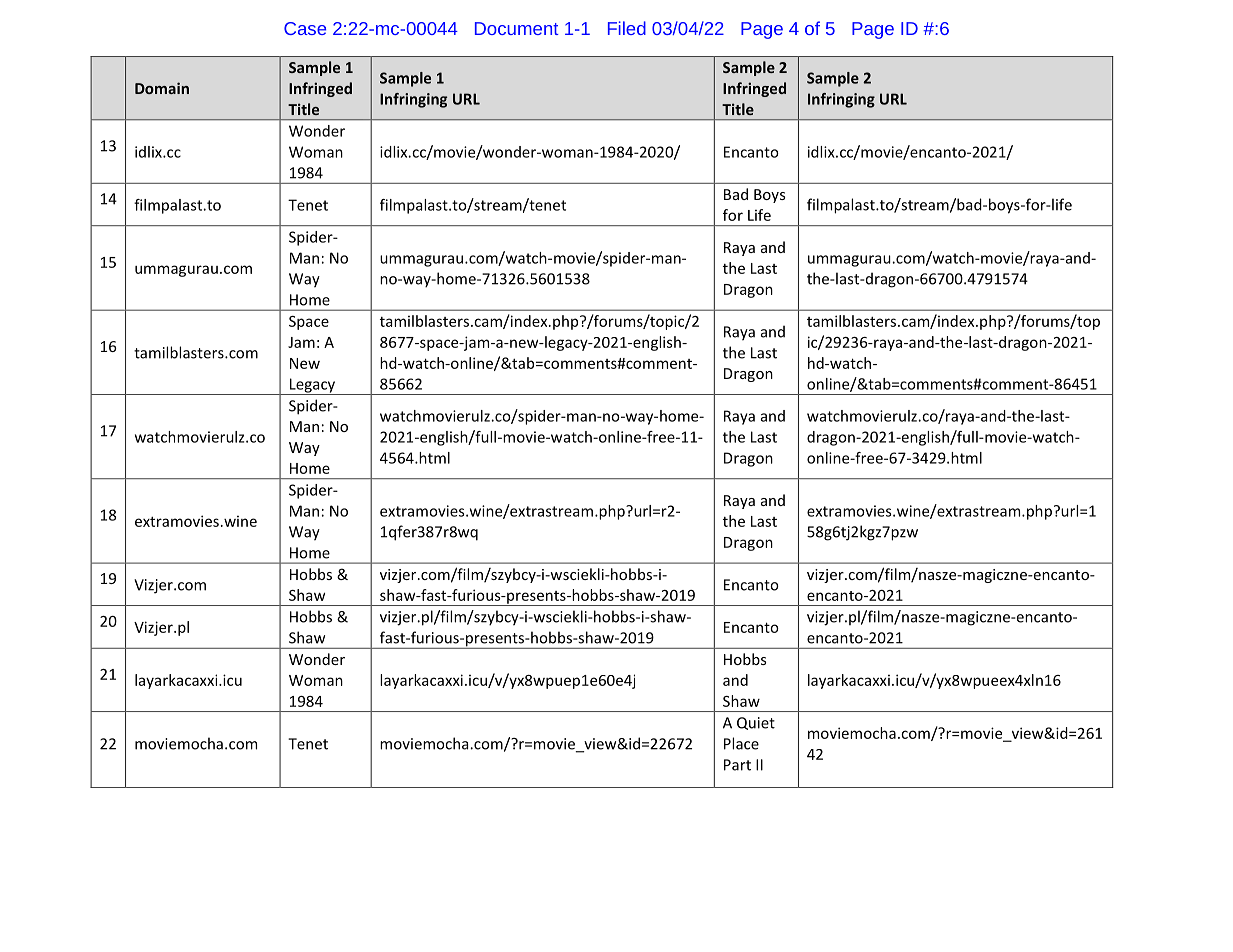 Image resolution: width=1233 pixels, height=952 pixels. What do you see at coordinates (627, 28) in the screenshot?
I see `Filed` at bounding box center [627, 28].
